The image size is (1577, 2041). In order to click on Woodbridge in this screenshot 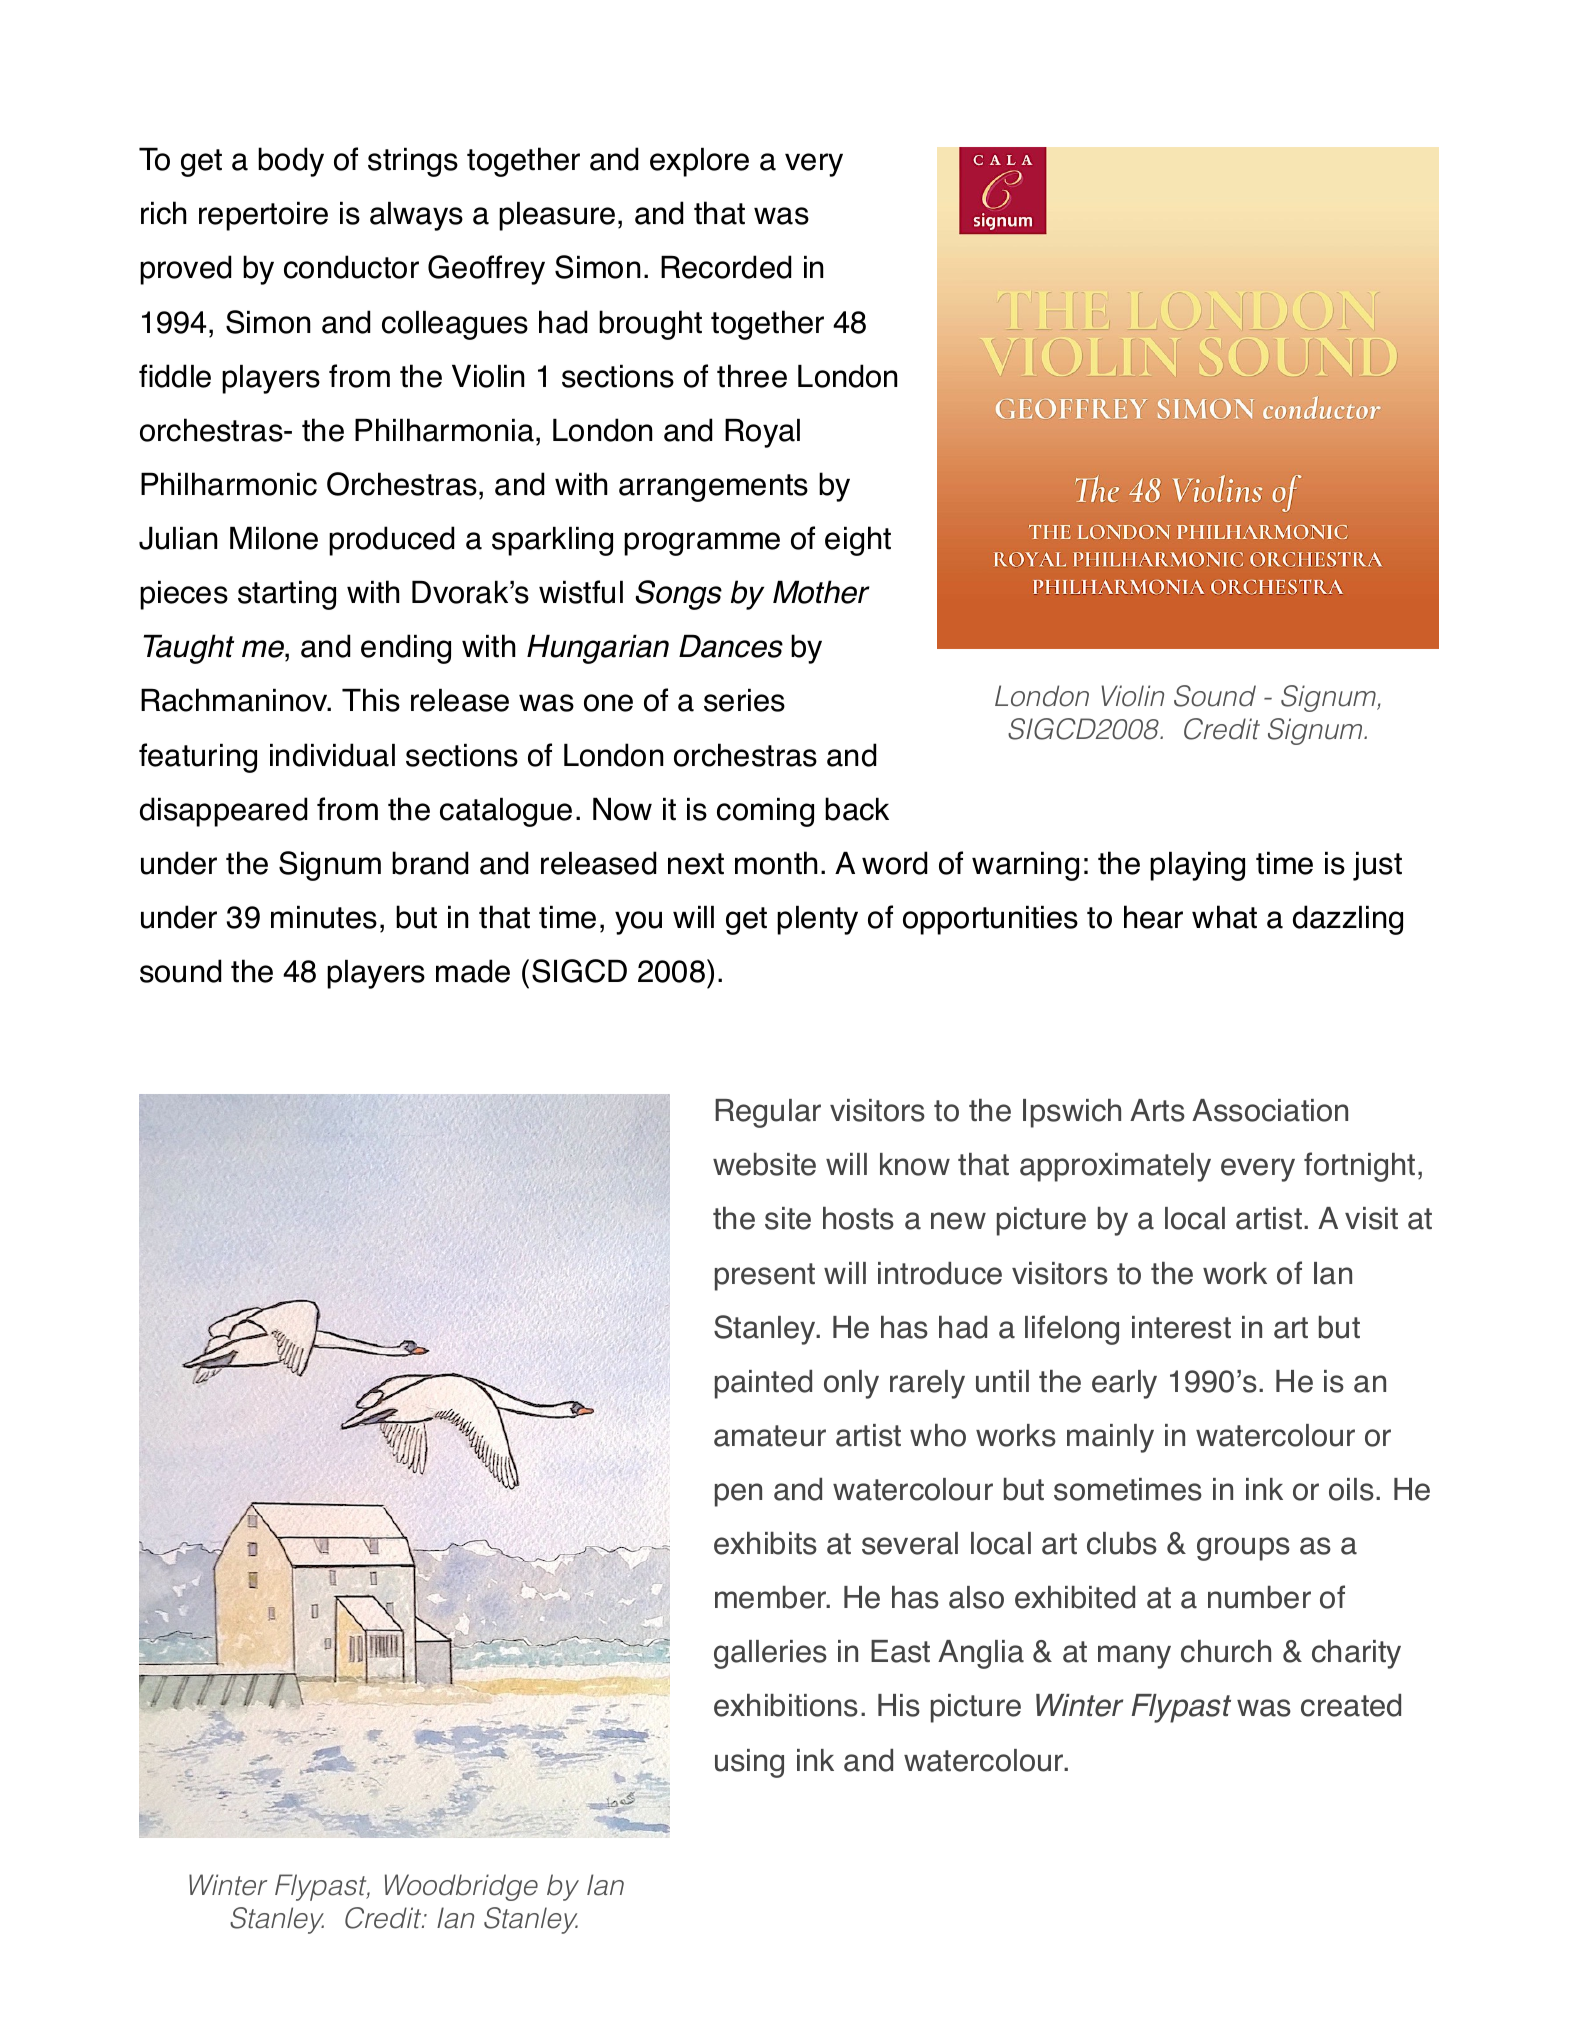, I will do `click(461, 1887)`.
